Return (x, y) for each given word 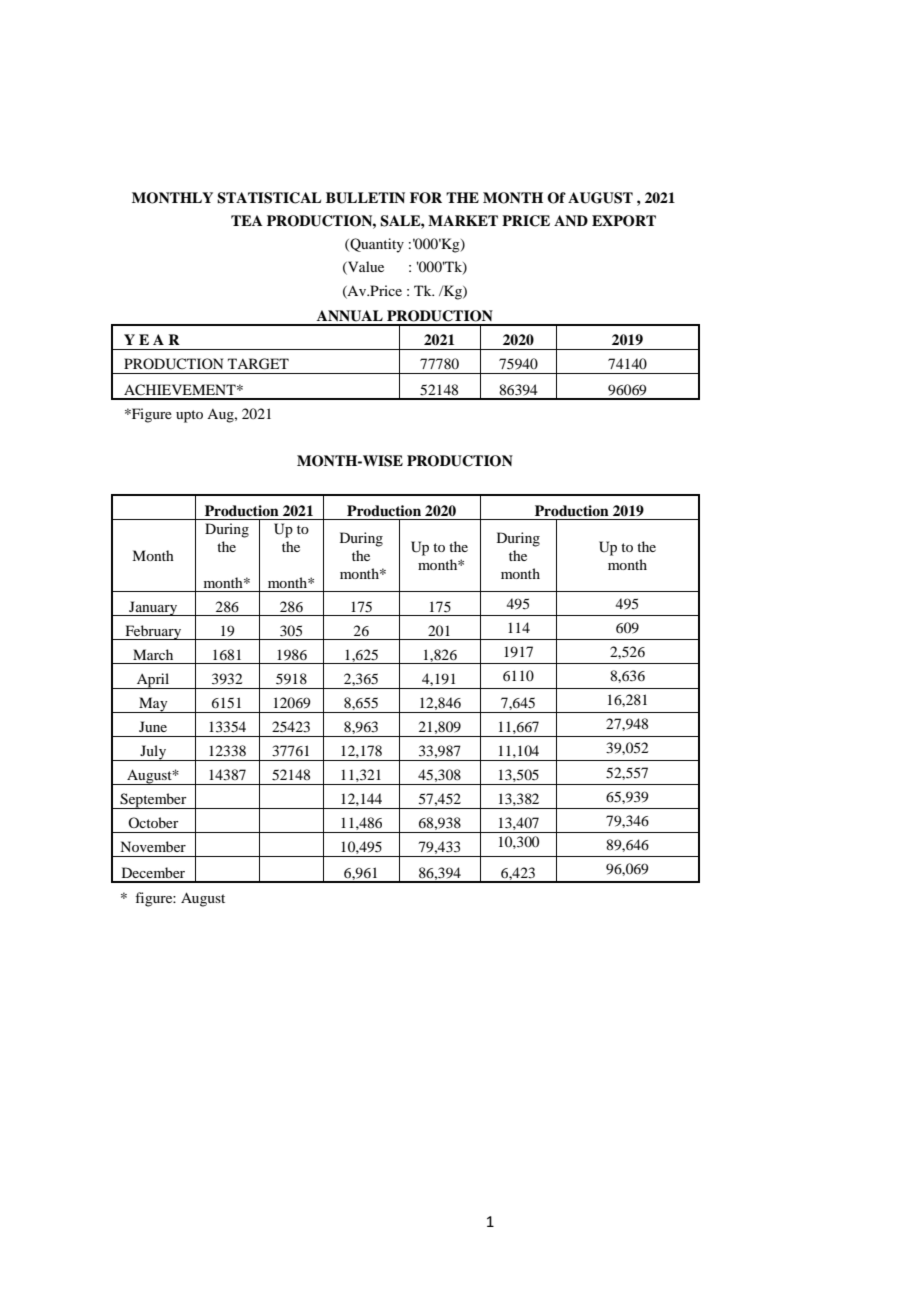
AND (571, 220)
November (153, 846)
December (153, 872)
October (153, 822)
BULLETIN (365, 198)
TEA (247, 220)
